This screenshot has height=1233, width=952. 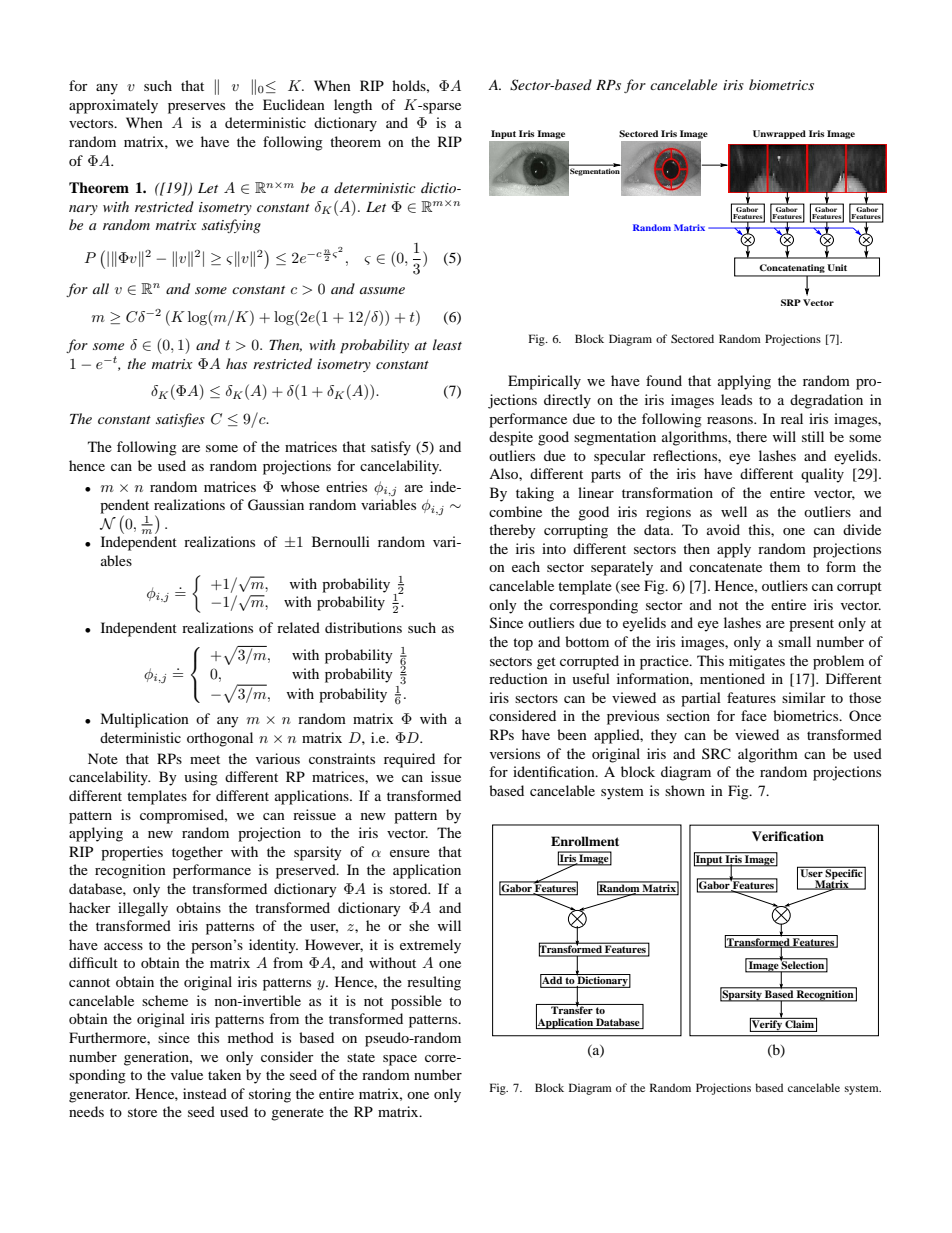 What do you see at coordinates (197, 853) in the screenshot?
I see `together` at bounding box center [197, 853].
